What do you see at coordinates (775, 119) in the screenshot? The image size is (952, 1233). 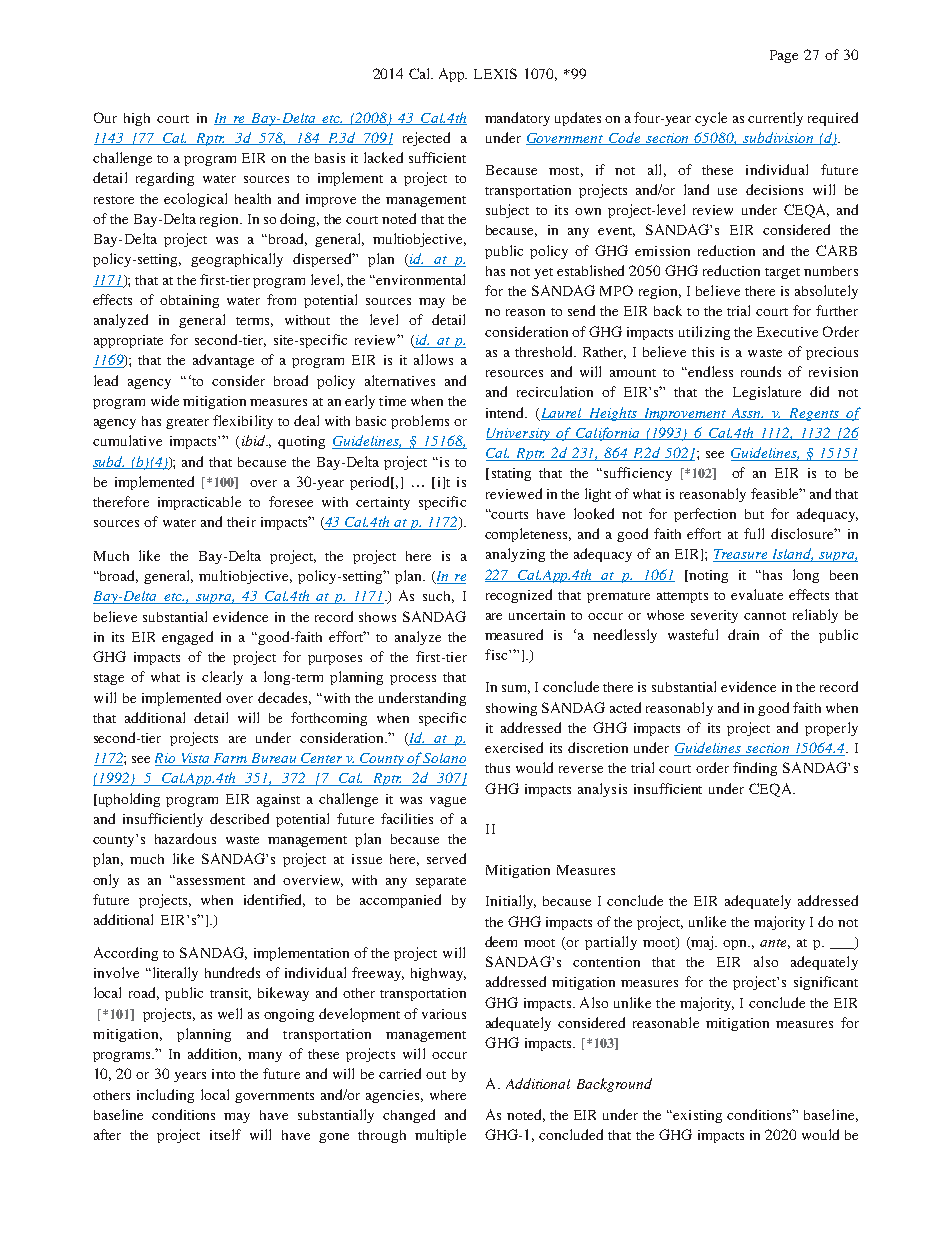 I see `currently` at bounding box center [775, 119].
